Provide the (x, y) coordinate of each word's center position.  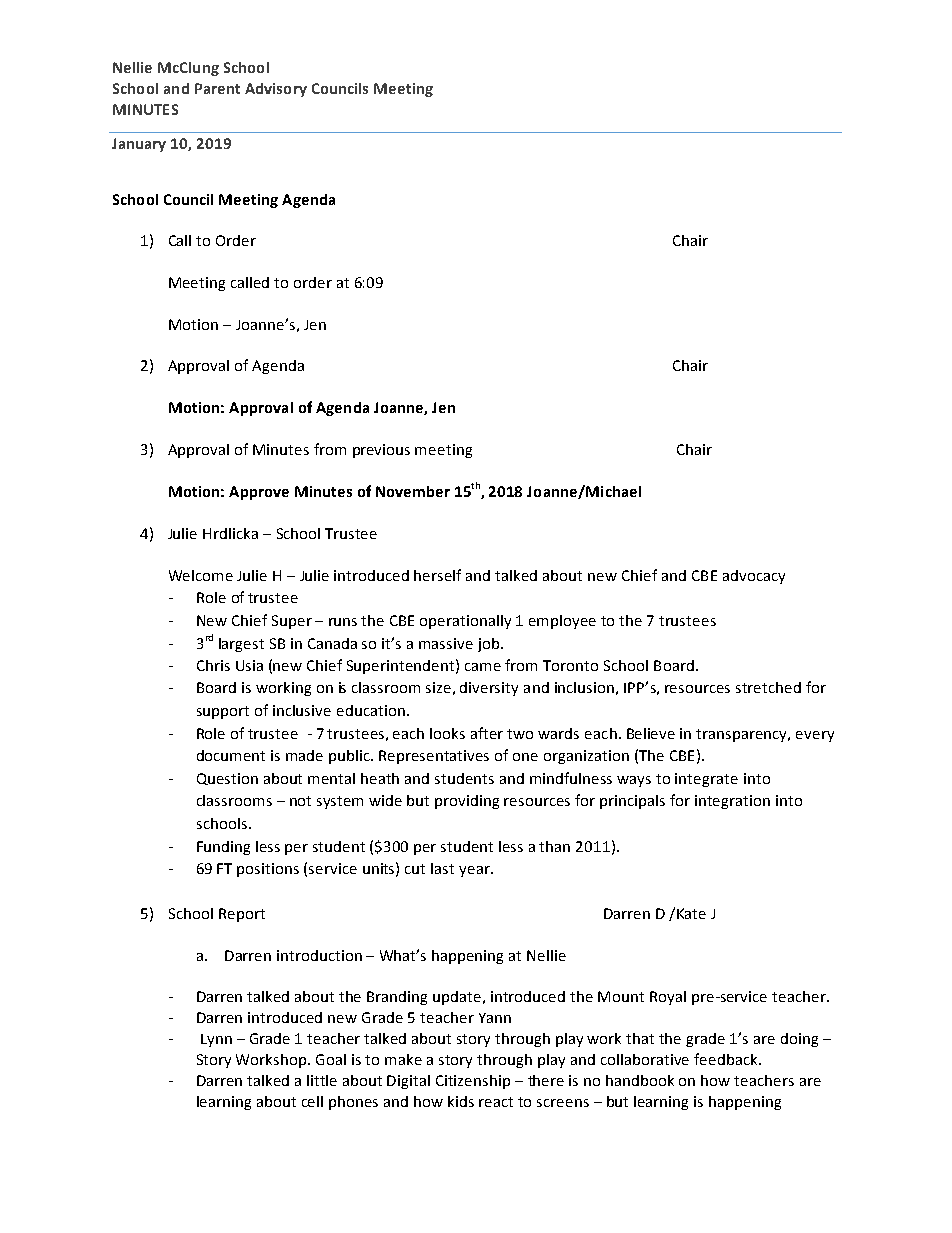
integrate (706, 780)
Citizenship (473, 1082)
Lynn (216, 1040)
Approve (259, 493)
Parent (217, 88)
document (231, 755)
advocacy (754, 577)
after (487, 733)
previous (381, 451)
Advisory (276, 90)
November (413, 491)
